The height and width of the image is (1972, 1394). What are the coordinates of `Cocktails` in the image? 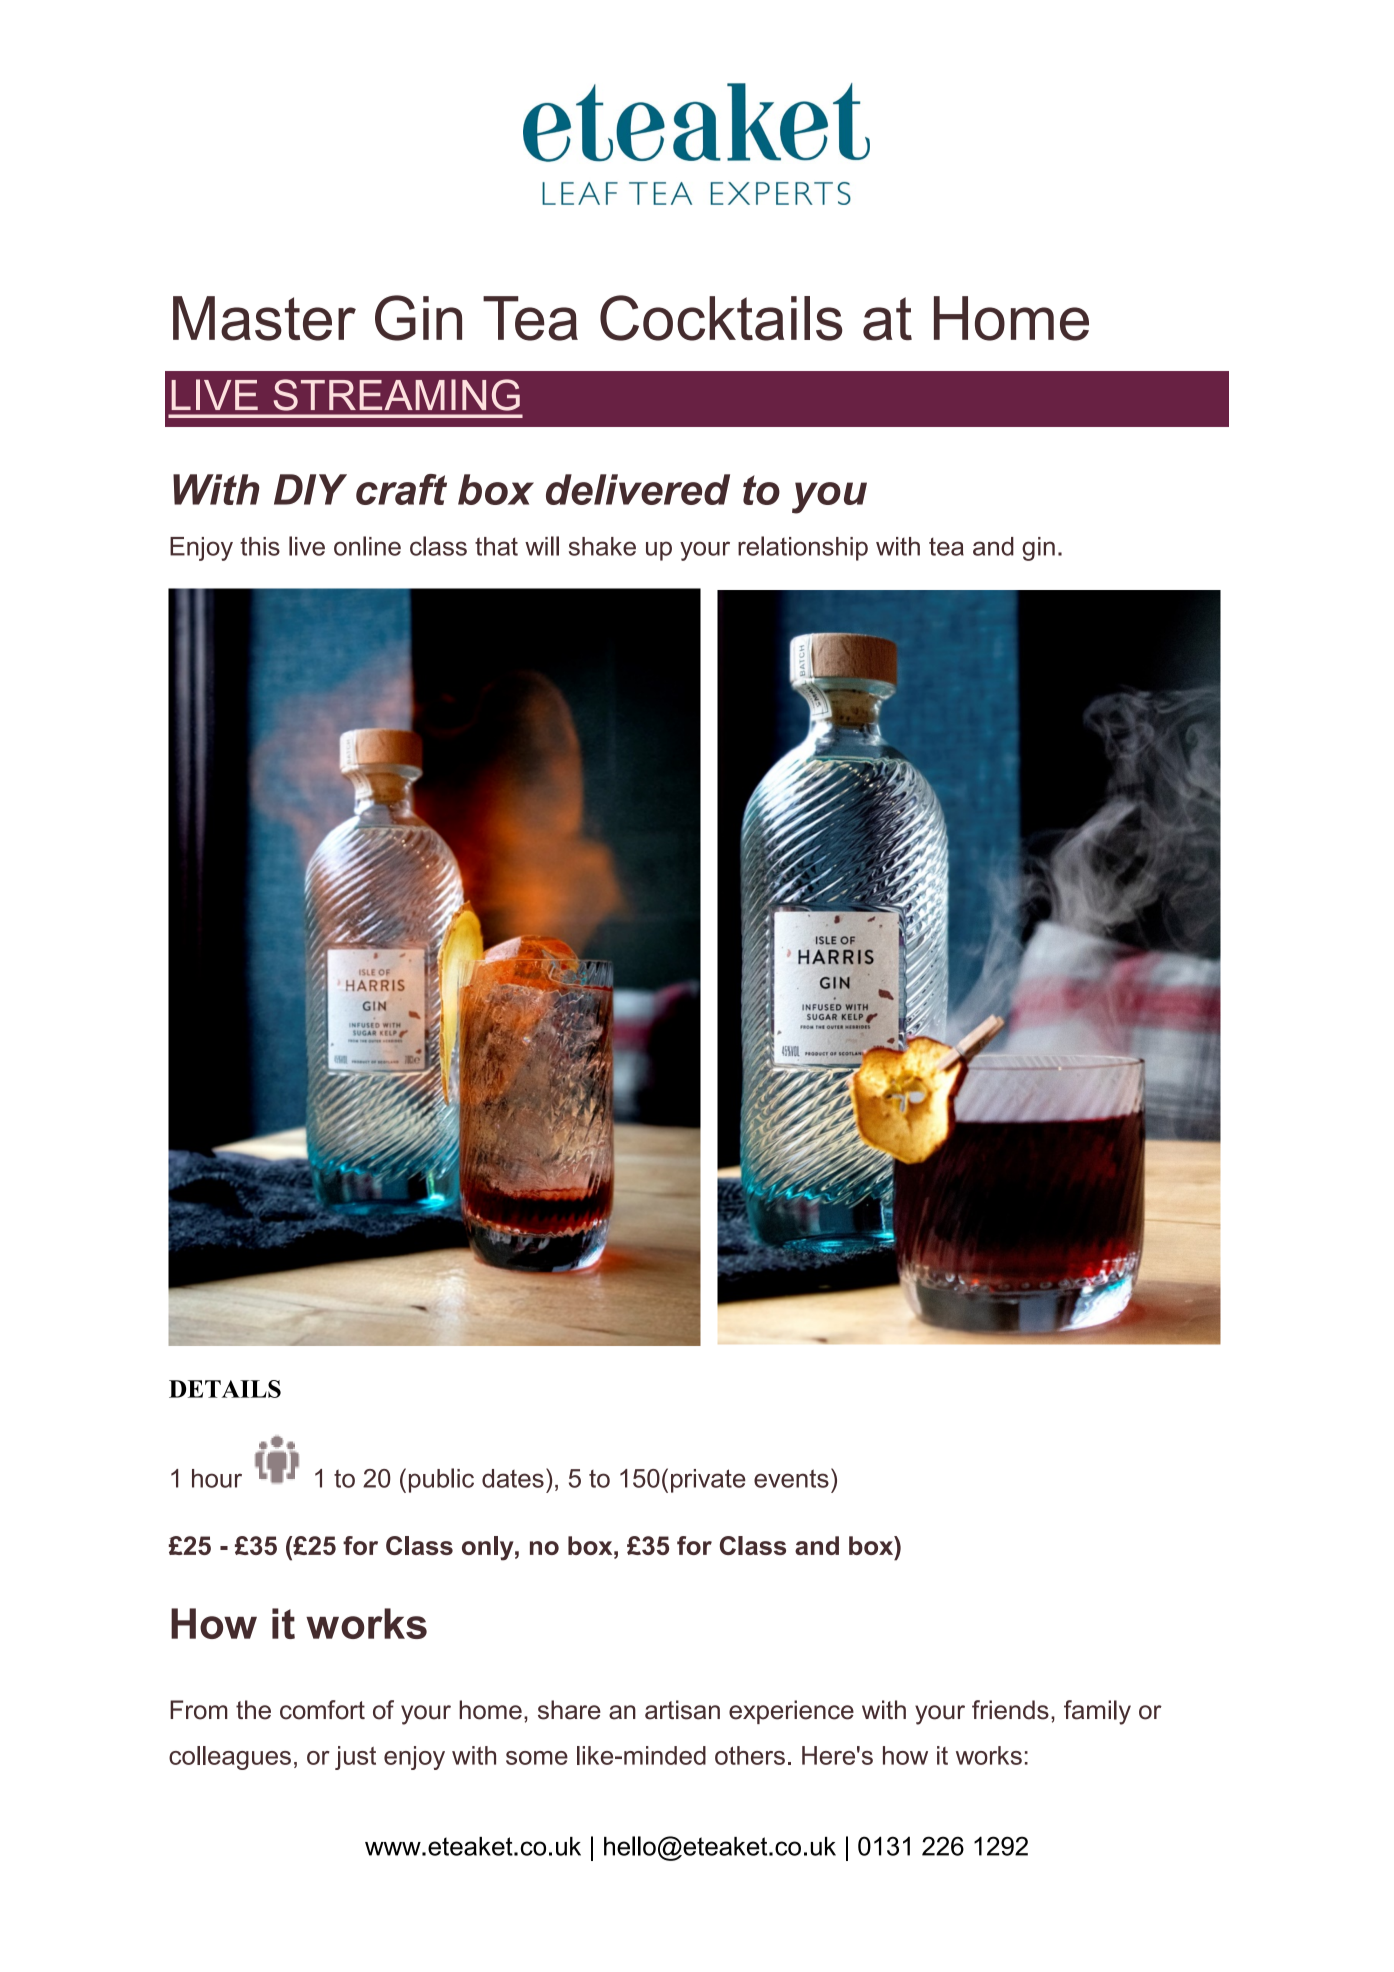 It's located at (721, 318).
